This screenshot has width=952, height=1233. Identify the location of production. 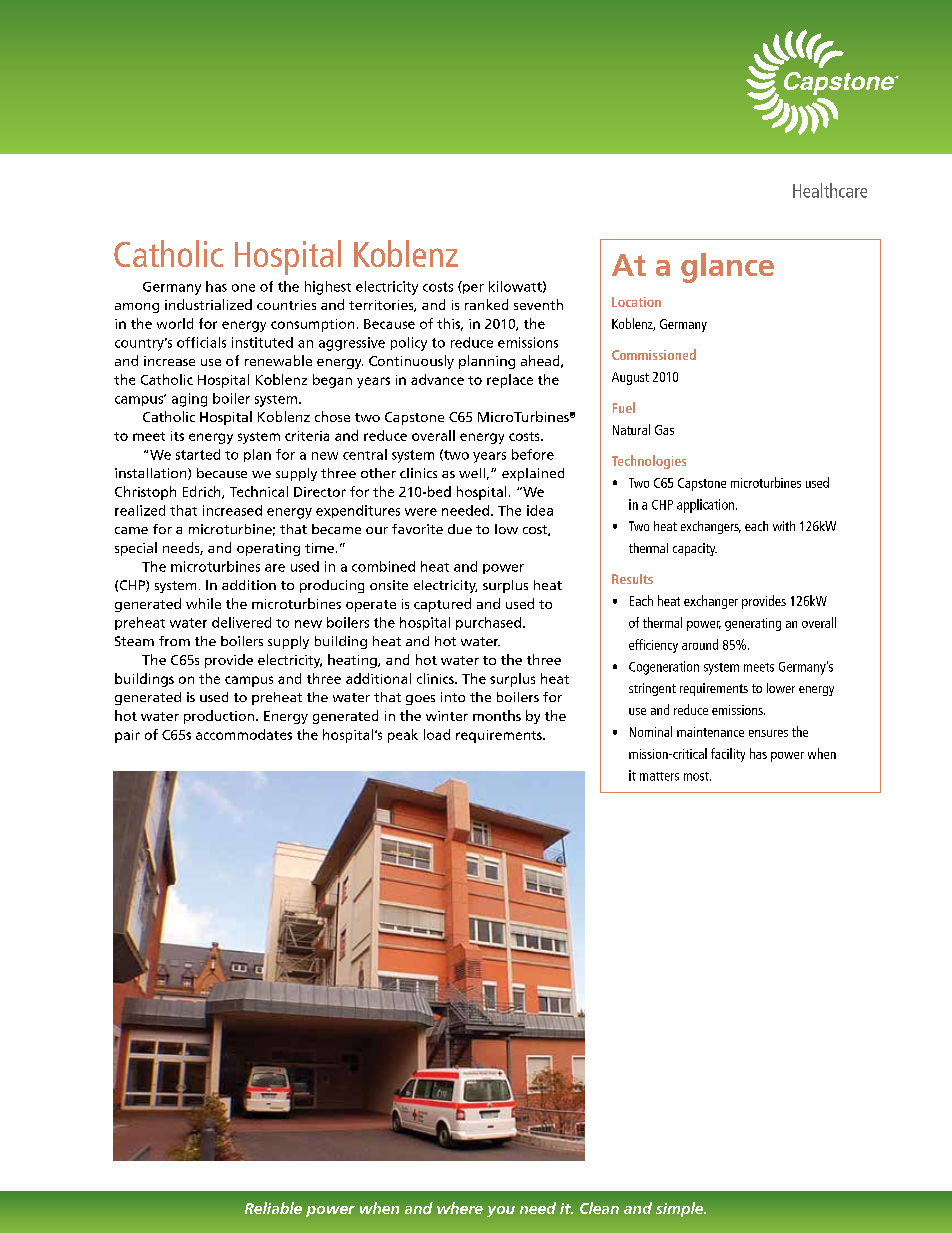
(219, 717).
